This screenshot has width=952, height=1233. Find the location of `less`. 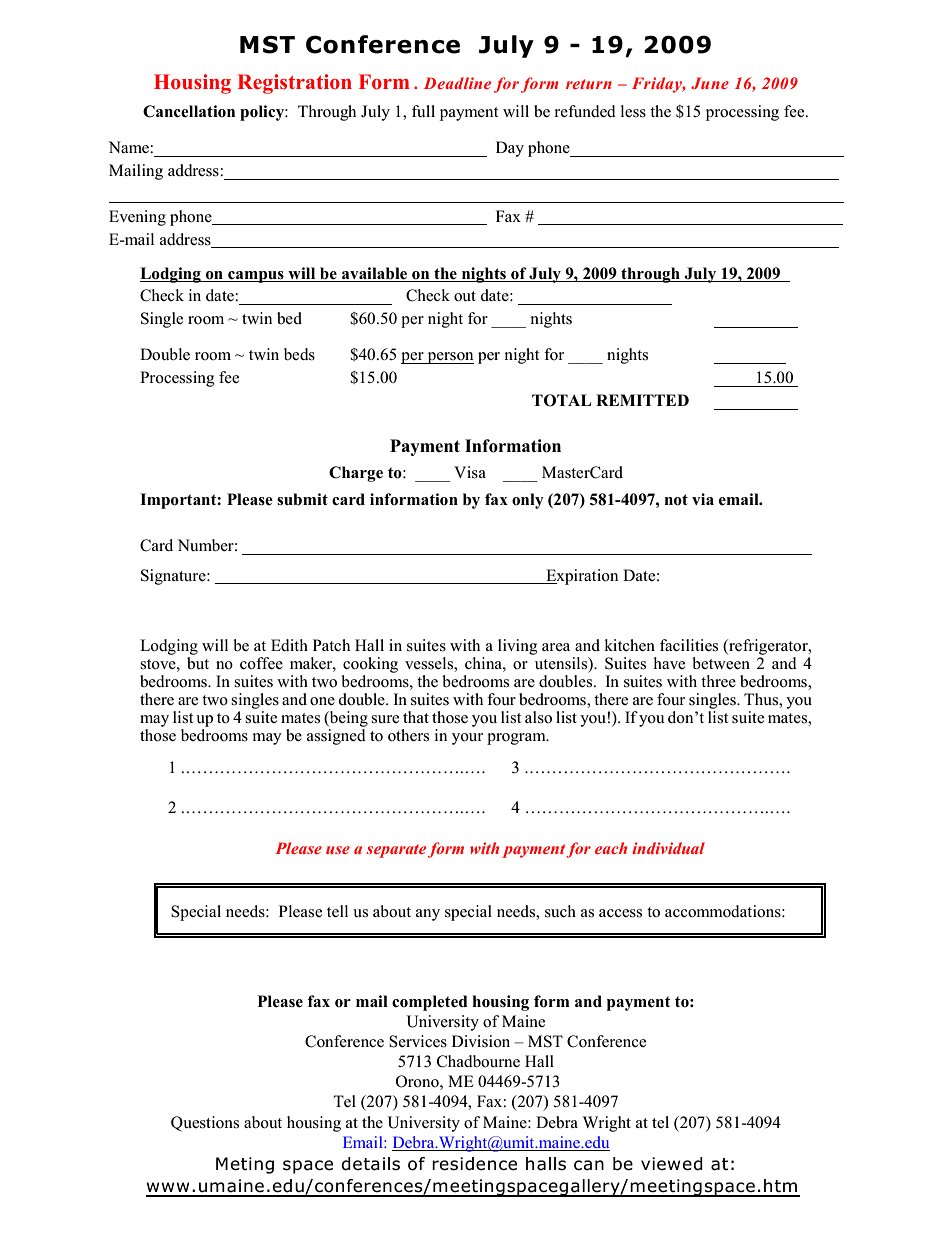

less is located at coordinates (633, 111).
